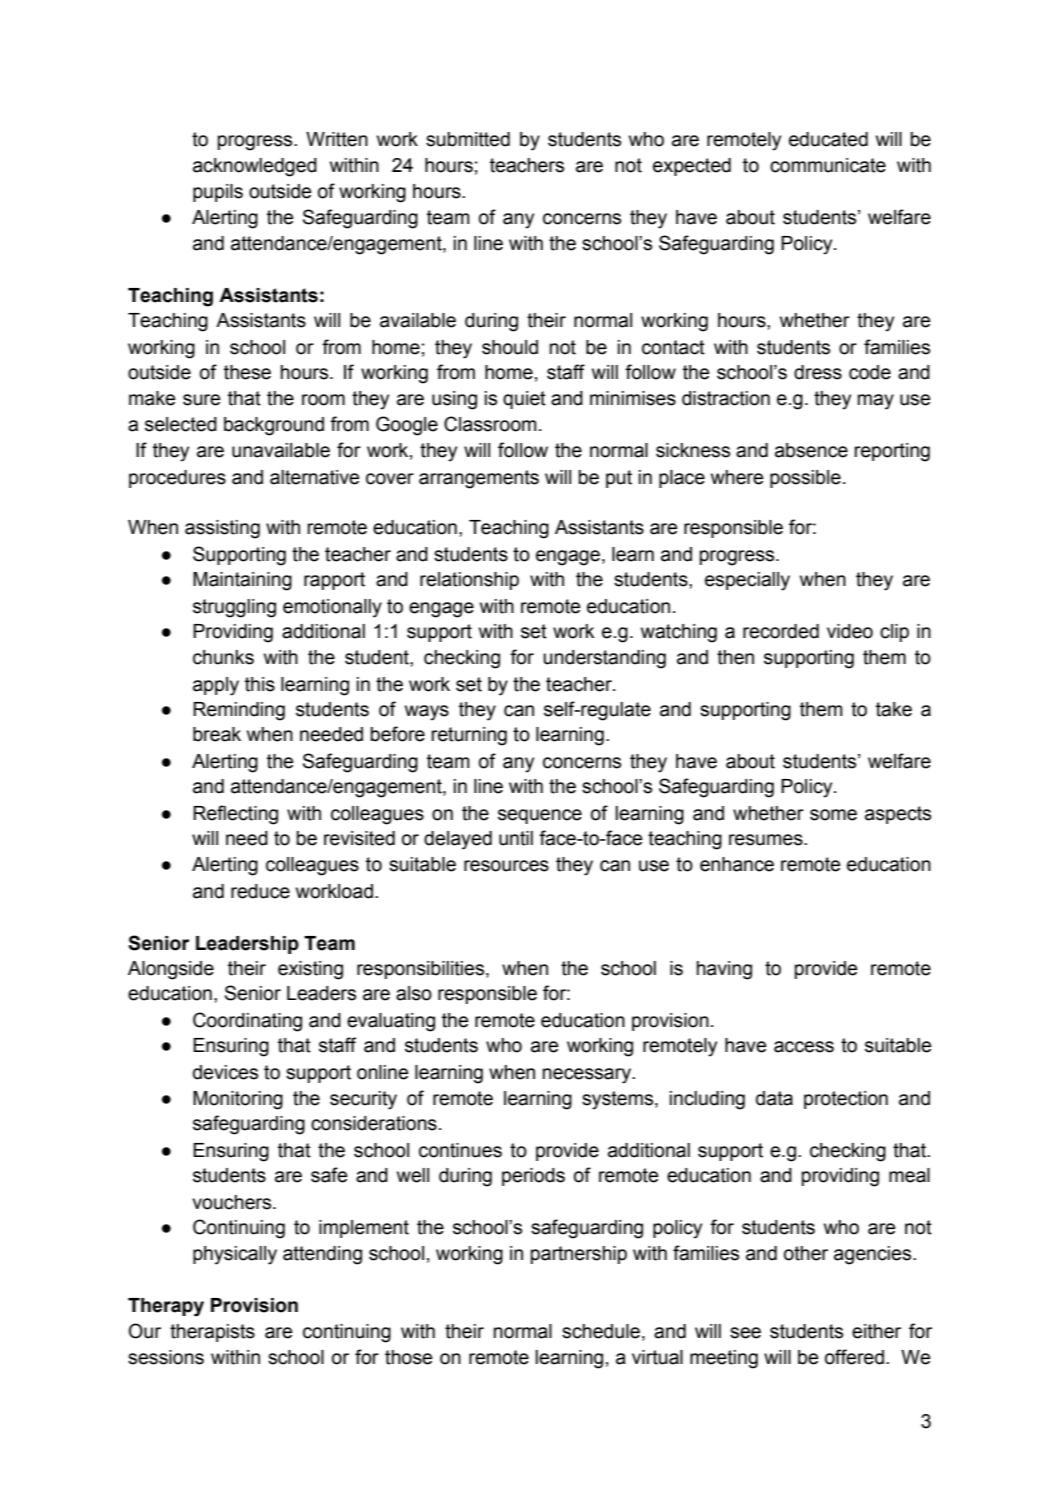  I want to click on communicate, so click(828, 165).
